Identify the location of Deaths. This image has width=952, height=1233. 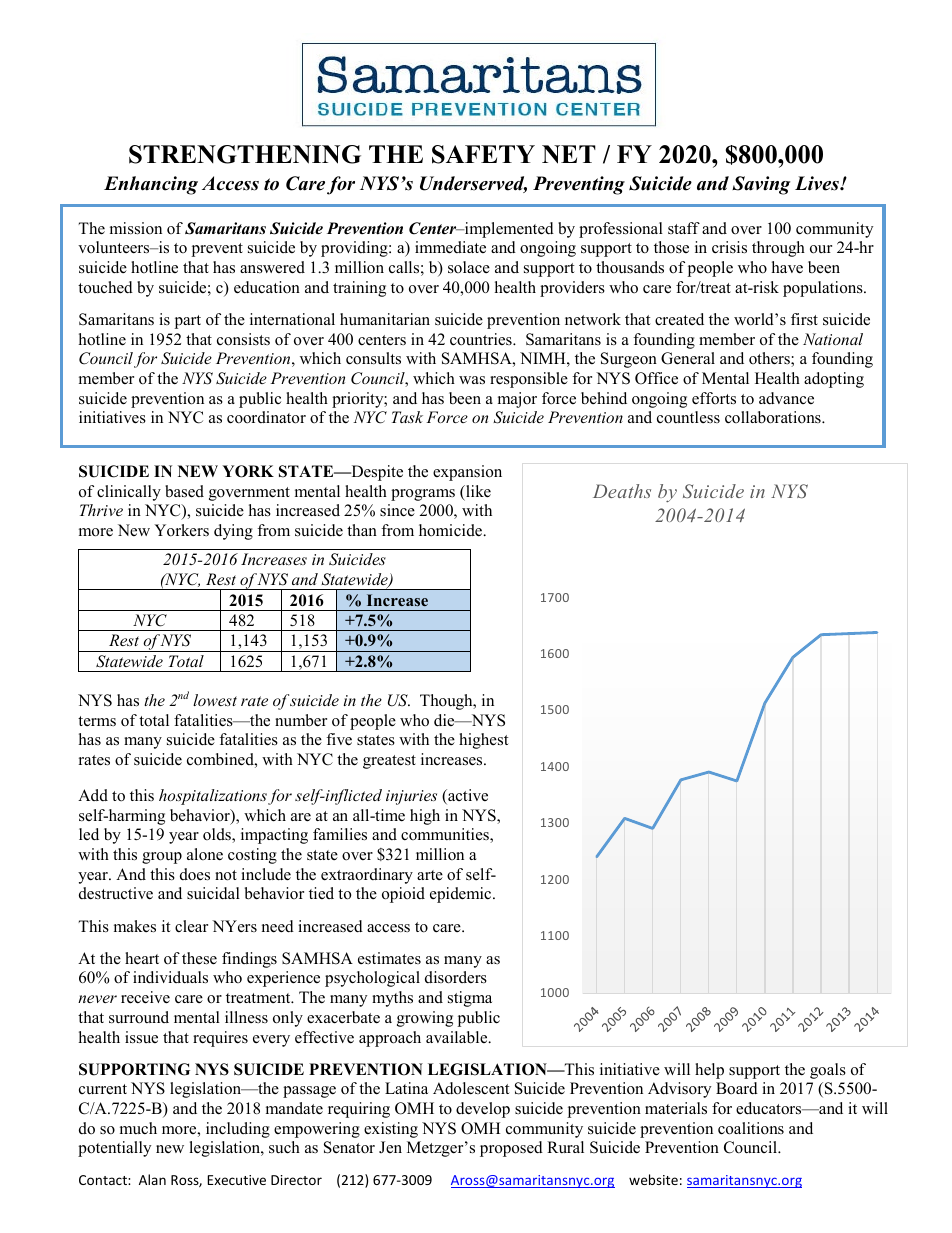
(622, 491).
